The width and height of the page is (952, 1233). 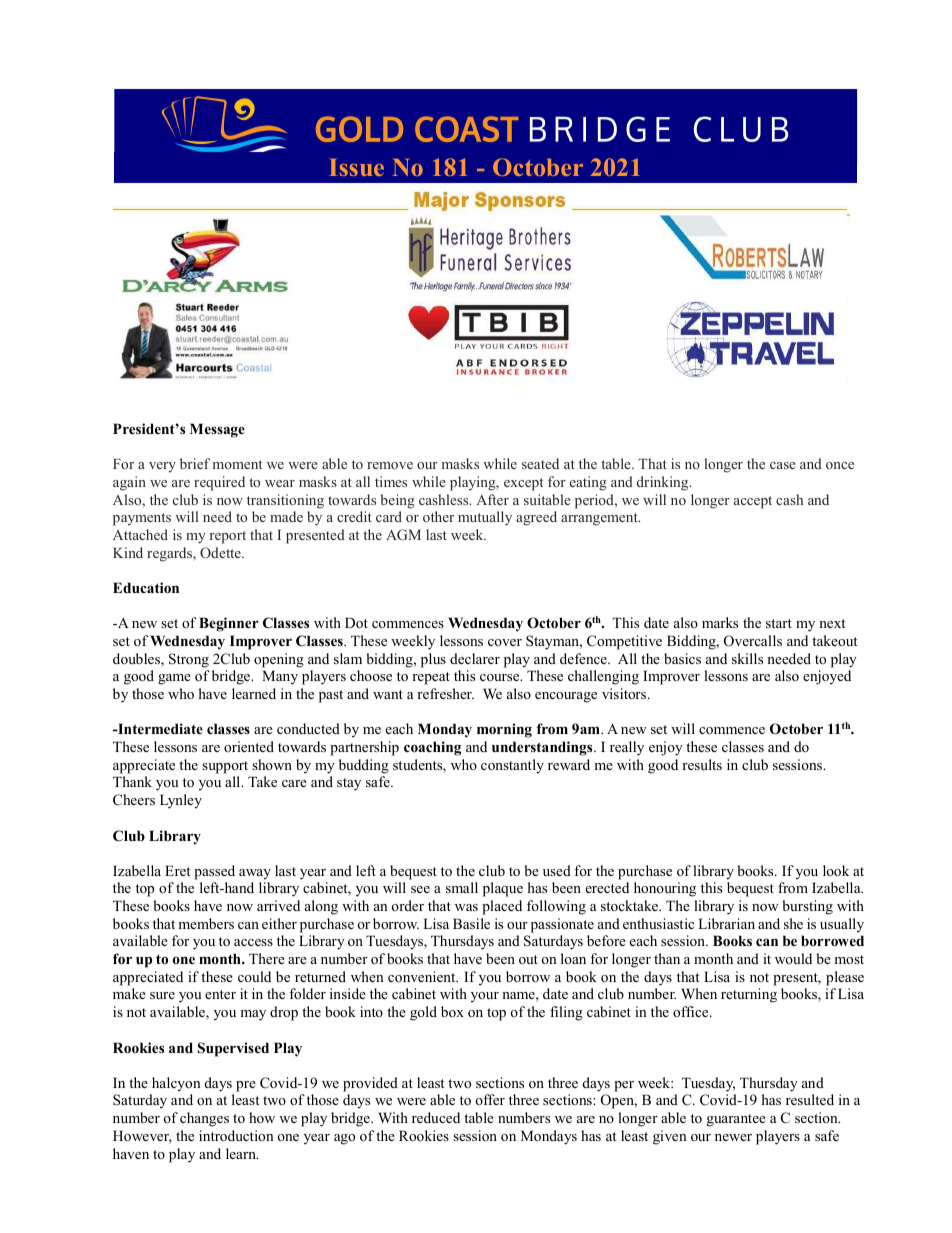 What do you see at coordinates (783, 465) in the page?
I see `case` at bounding box center [783, 465].
